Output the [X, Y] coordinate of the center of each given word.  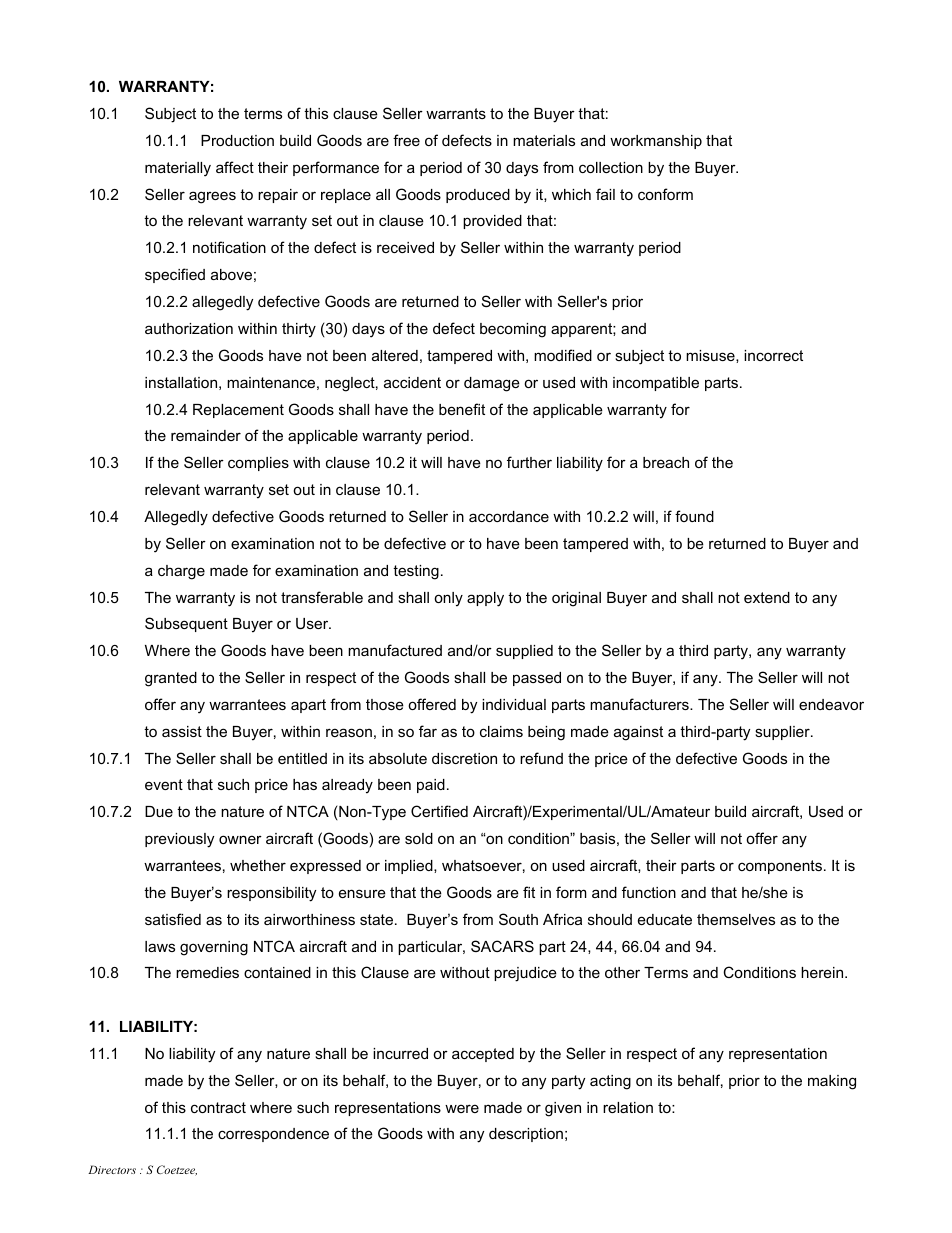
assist [182, 731]
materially [178, 169]
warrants [456, 113]
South [518, 919]
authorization [189, 328]
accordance [509, 516]
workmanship [656, 142]
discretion [464, 758]
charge [181, 572]
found [694, 516]
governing [214, 948]
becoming [513, 330]
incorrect [773, 355]
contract [218, 1107]
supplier [783, 733]
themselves [736, 919]
